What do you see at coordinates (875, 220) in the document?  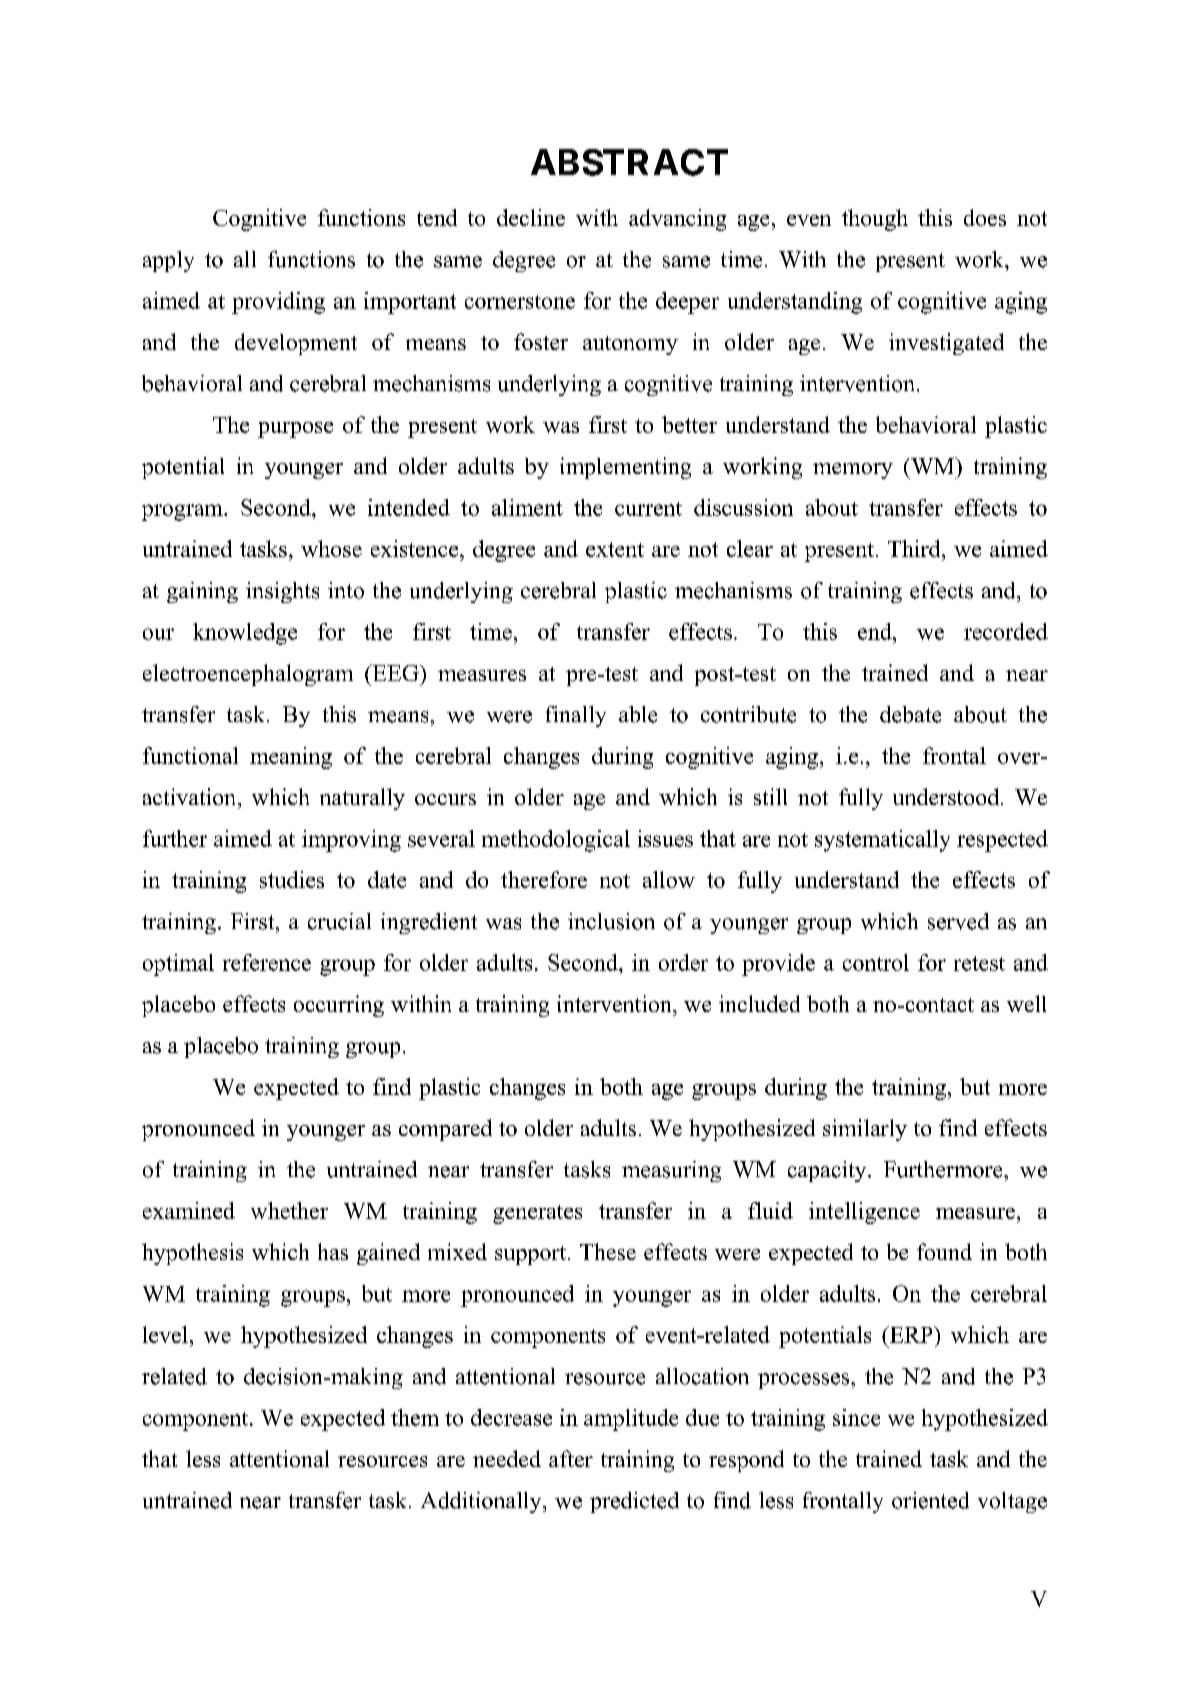 I see `though` at bounding box center [875, 220].
